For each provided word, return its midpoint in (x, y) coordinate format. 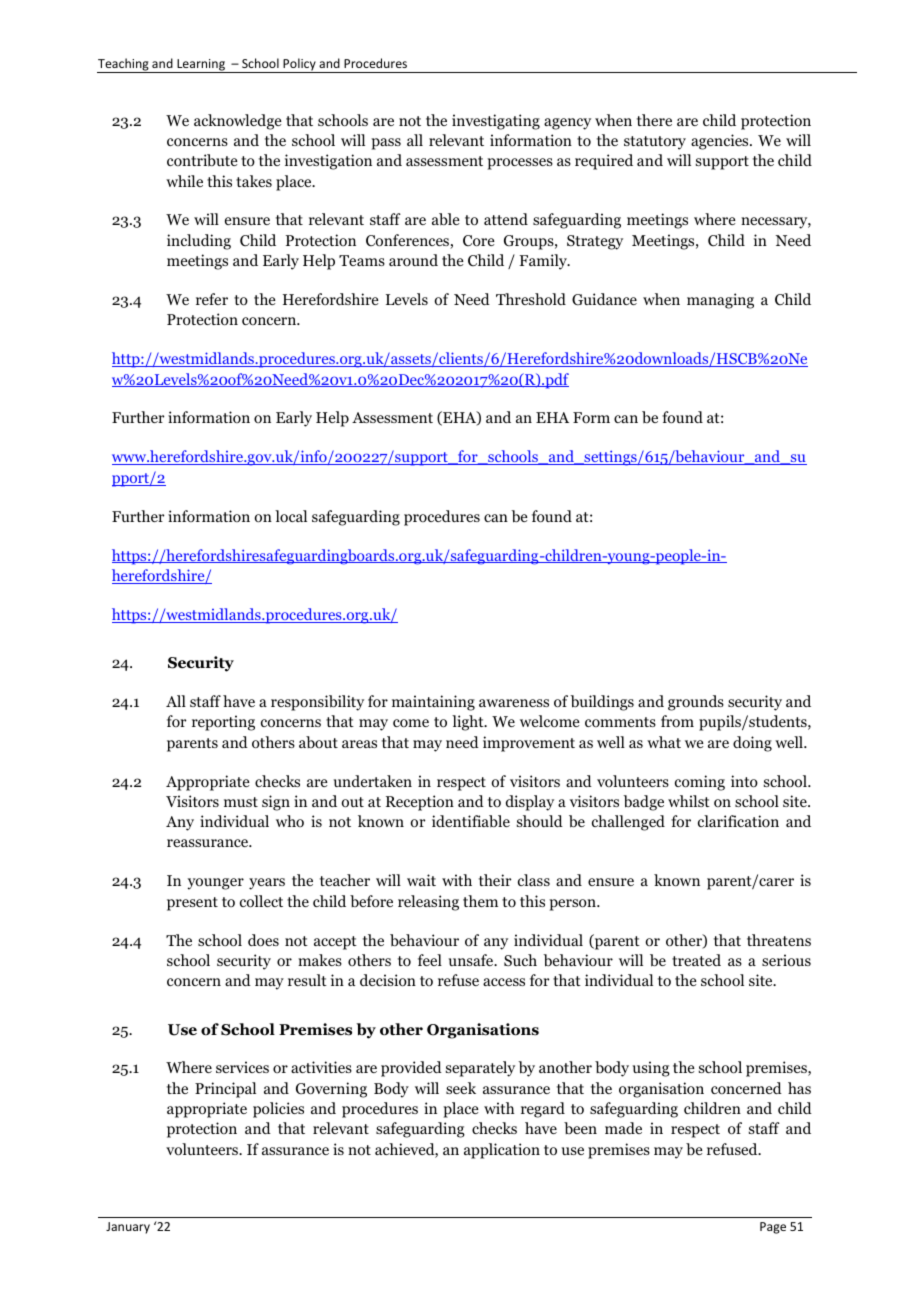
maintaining (433, 703)
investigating (496, 122)
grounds (696, 703)
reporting (223, 723)
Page (773, 1228)
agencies (721, 142)
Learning (201, 66)
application (502, 1151)
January (128, 1228)
